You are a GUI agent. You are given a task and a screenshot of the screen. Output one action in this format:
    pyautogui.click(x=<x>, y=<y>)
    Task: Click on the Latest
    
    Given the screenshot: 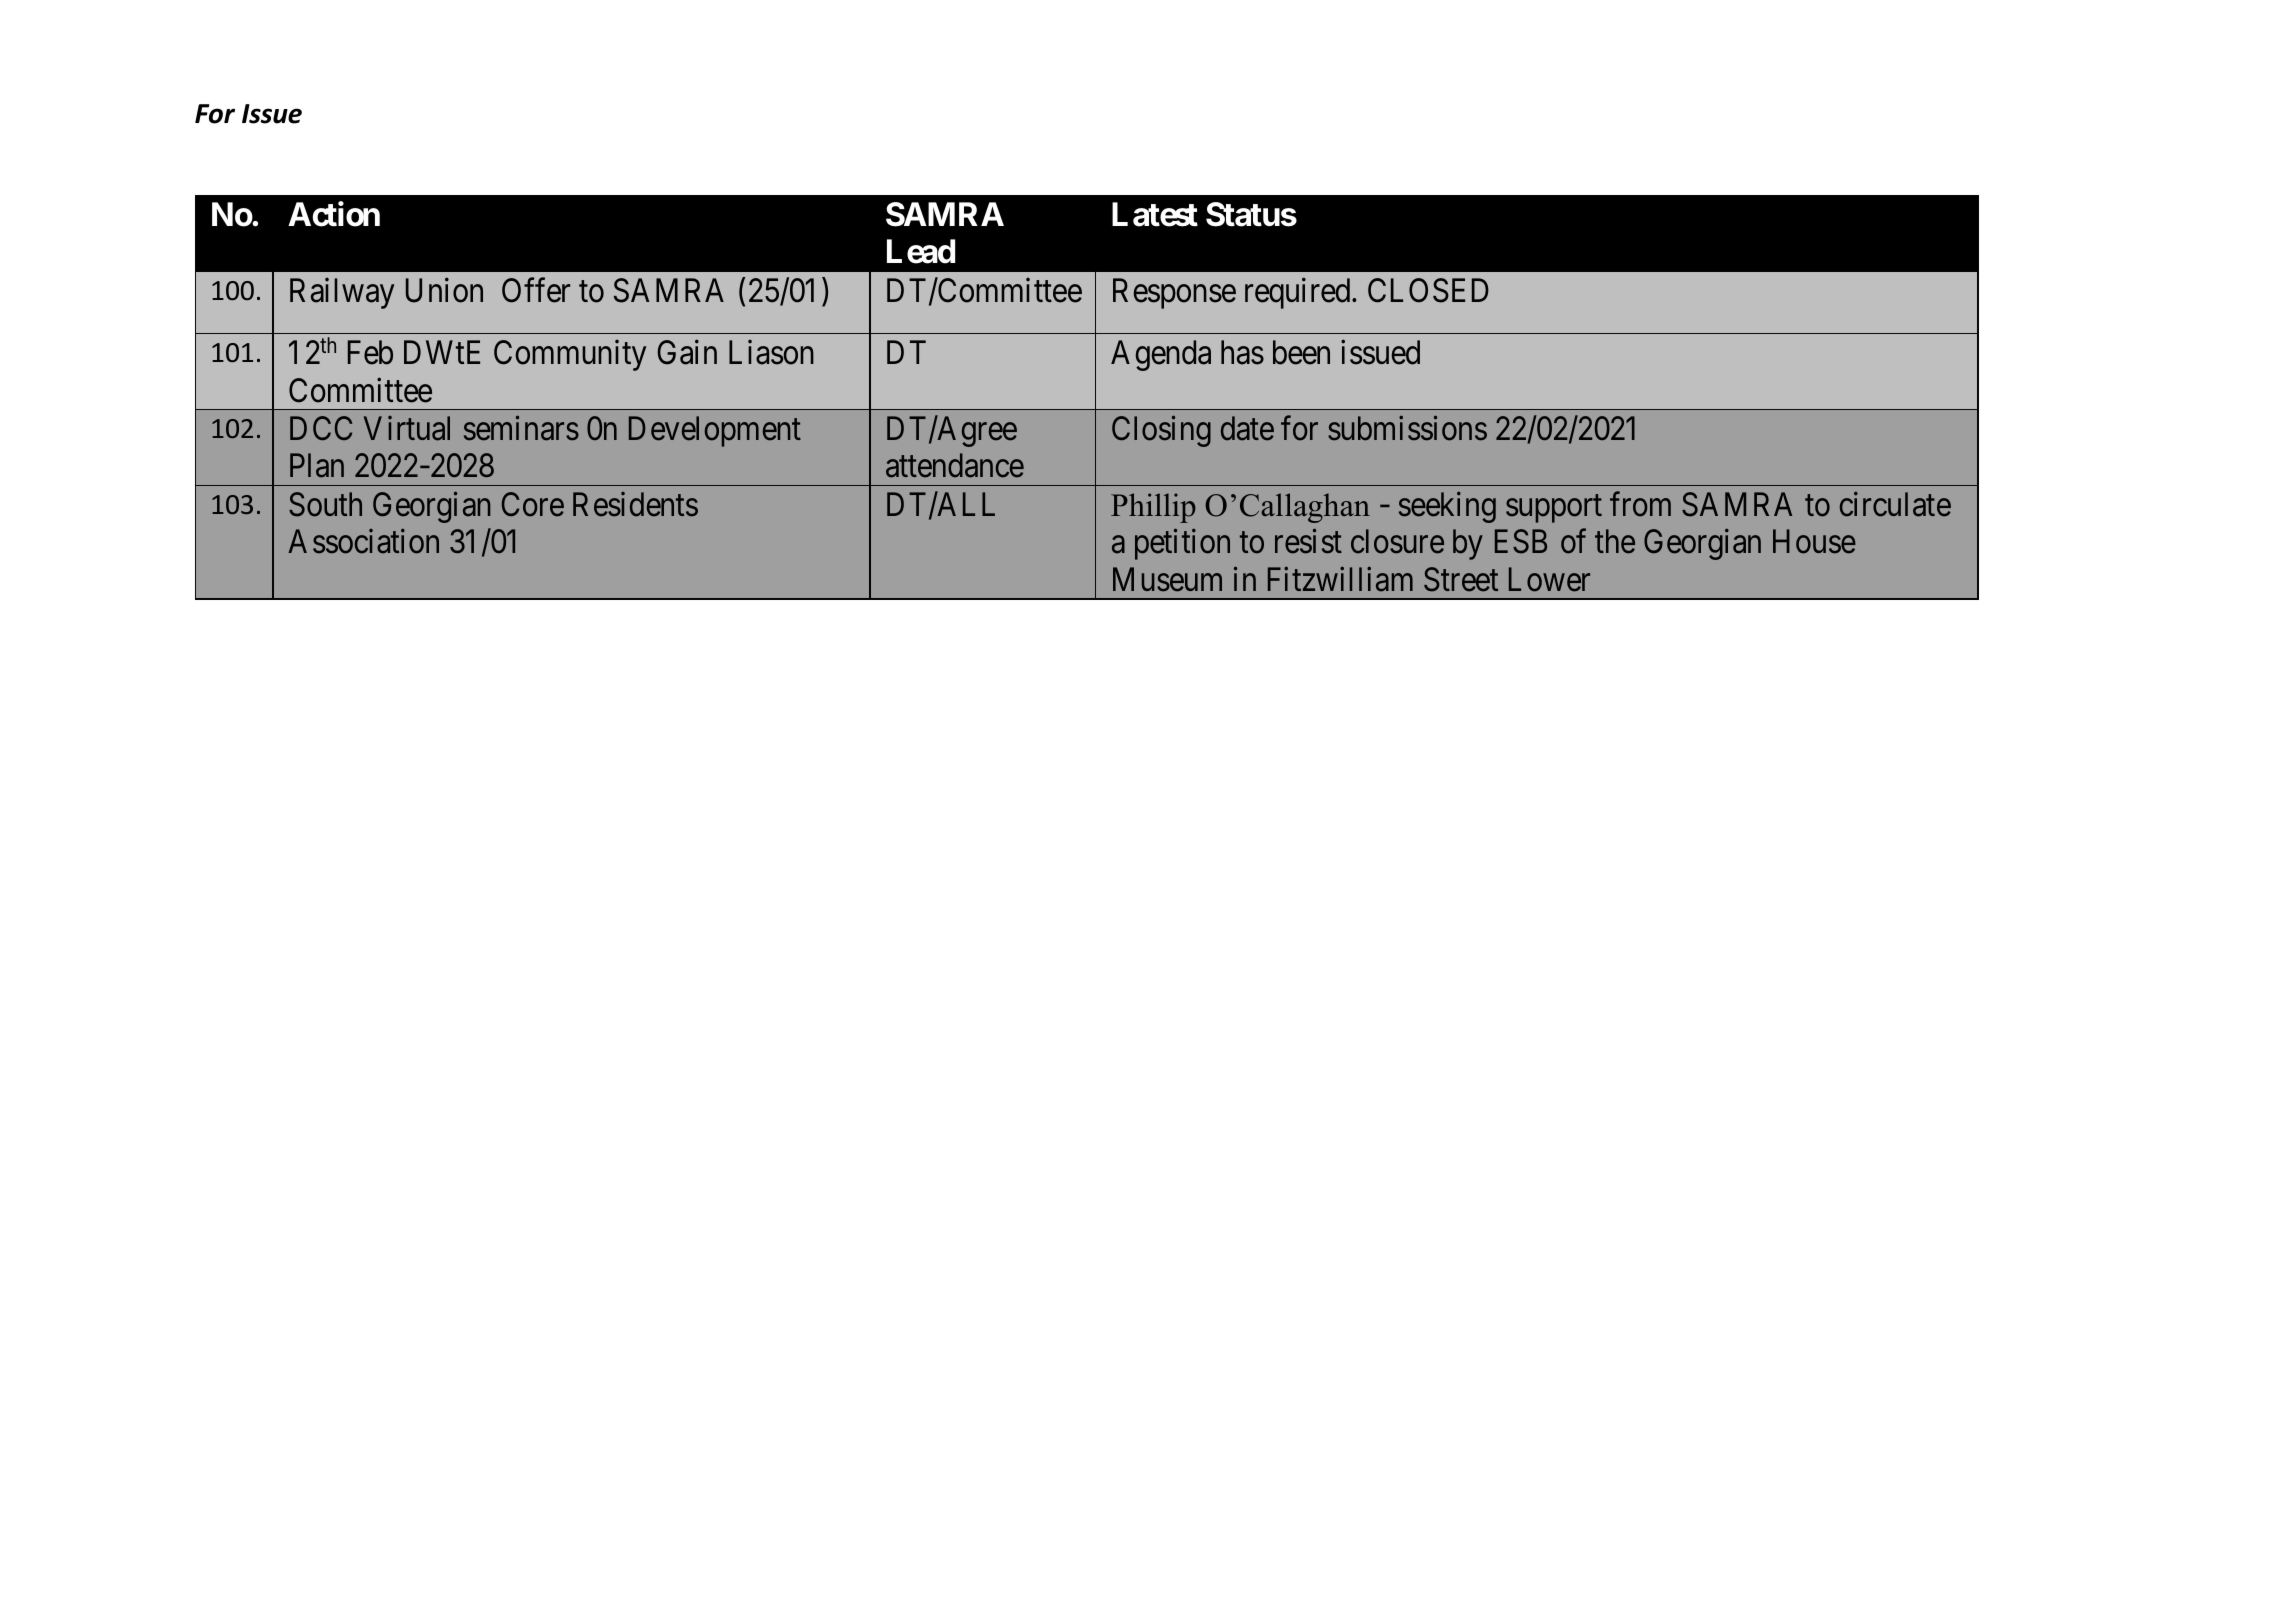 What is the action you would take?
    pyautogui.click(x=1155, y=214)
